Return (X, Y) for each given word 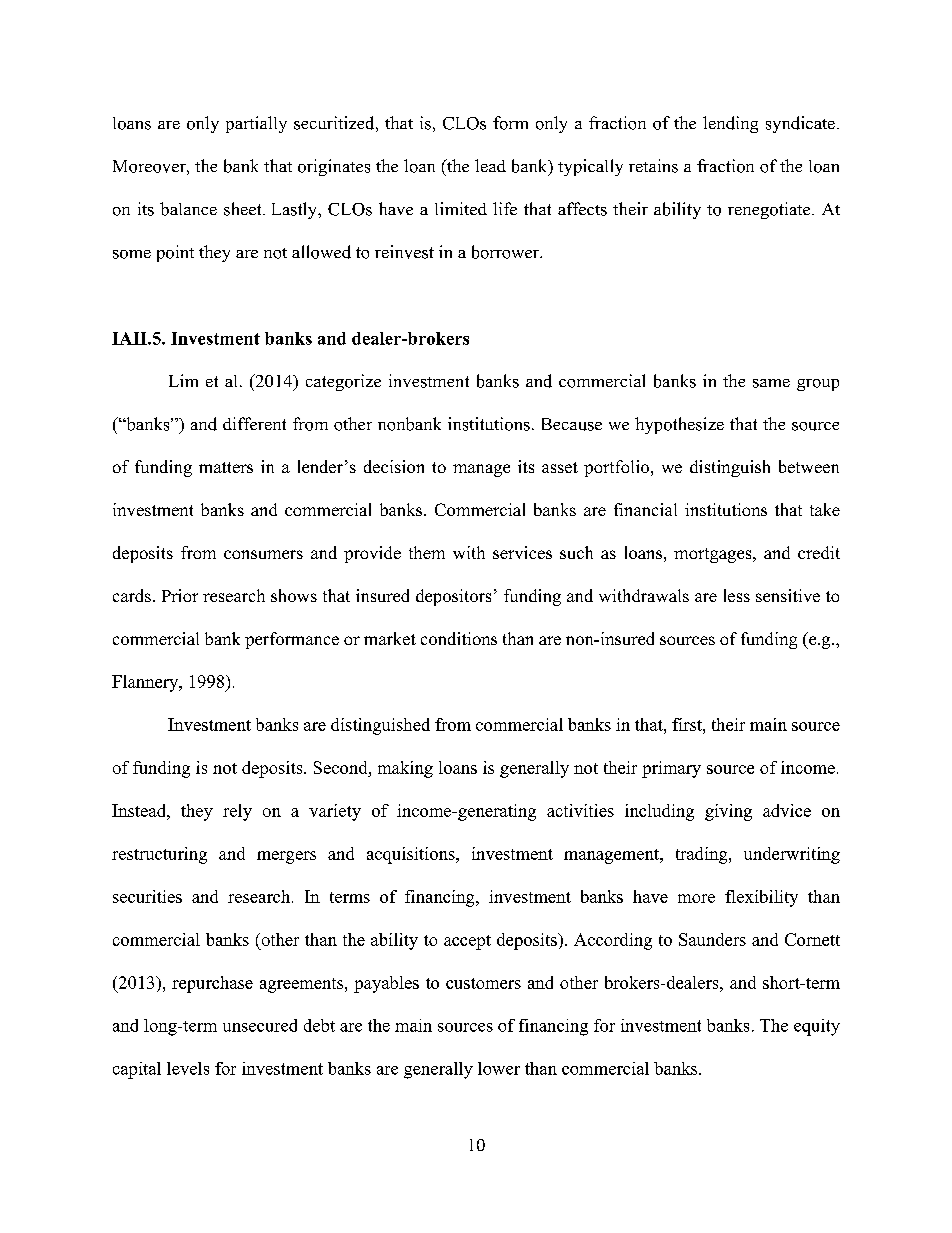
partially (256, 124)
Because (572, 424)
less (737, 595)
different (254, 423)
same (771, 383)
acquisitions (412, 855)
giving (728, 812)
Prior (180, 595)
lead (490, 165)
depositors (453, 597)
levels (188, 1068)
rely (237, 812)
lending (730, 124)
